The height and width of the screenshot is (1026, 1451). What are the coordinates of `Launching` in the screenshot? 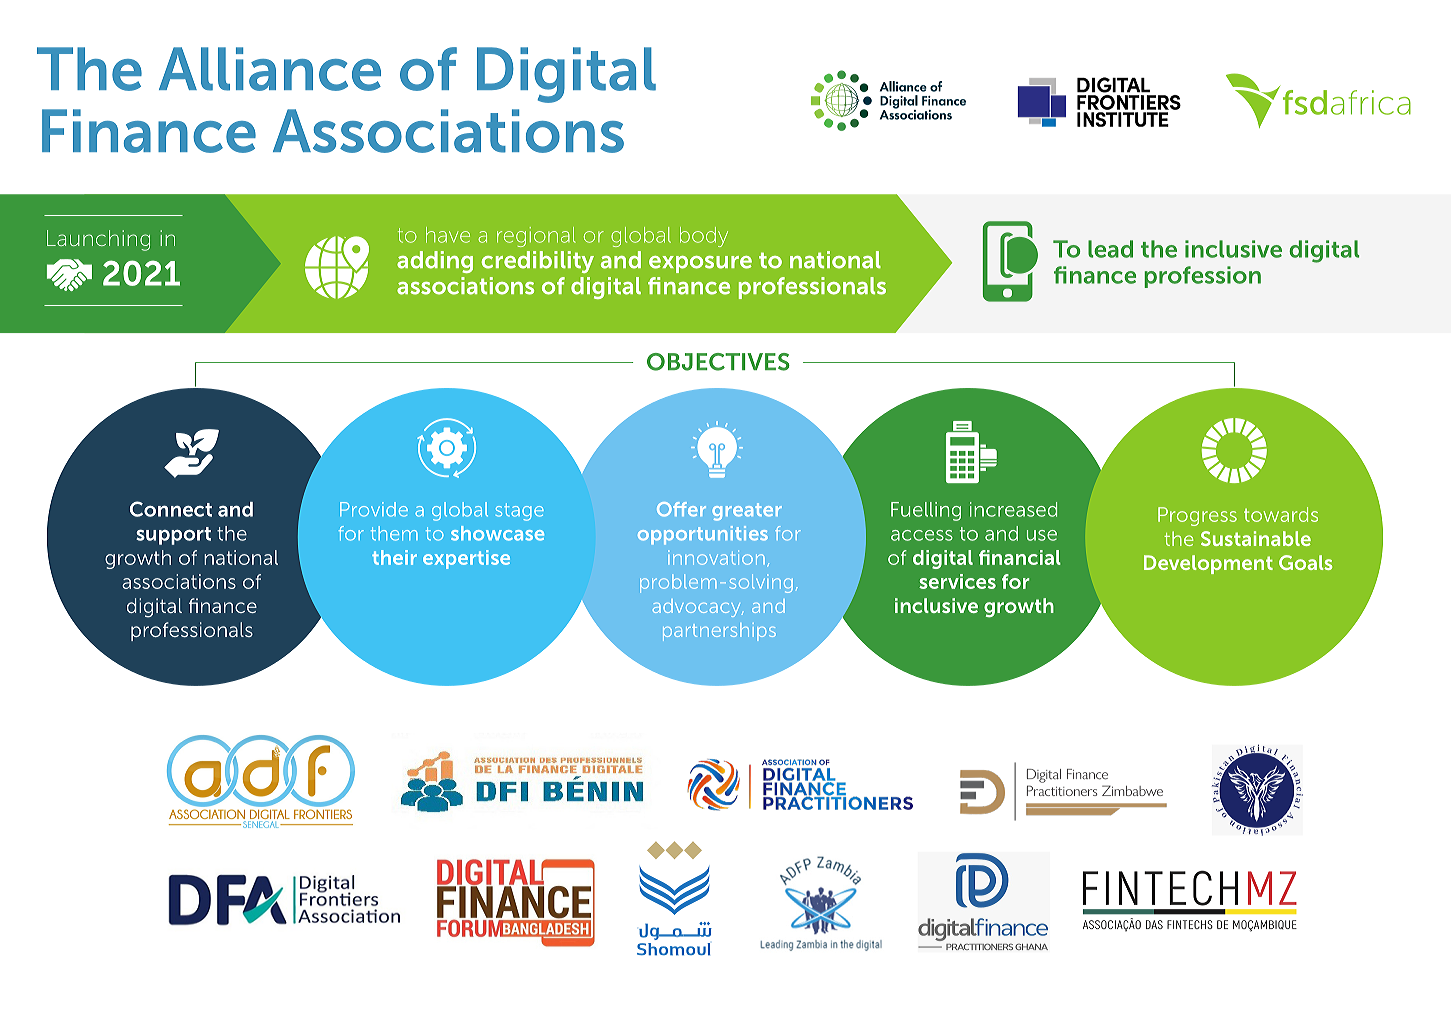 It's located at (98, 240).
